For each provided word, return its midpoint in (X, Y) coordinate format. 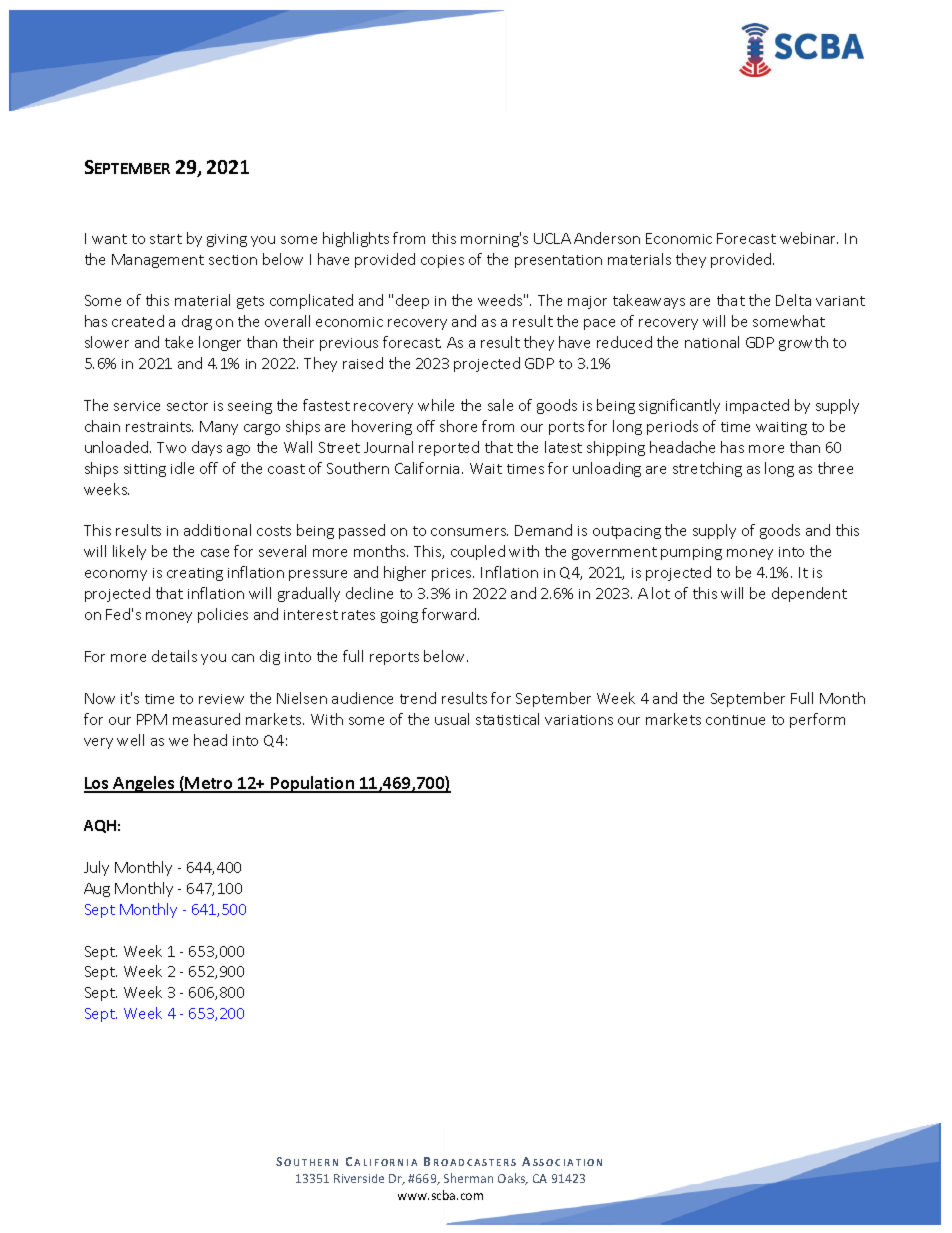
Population (312, 784)
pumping (691, 553)
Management (158, 261)
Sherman (468, 1178)
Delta (793, 300)
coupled (478, 552)
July (96, 868)
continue (735, 720)
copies (442, 261)
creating (195, 574)
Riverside (359, 1178)
